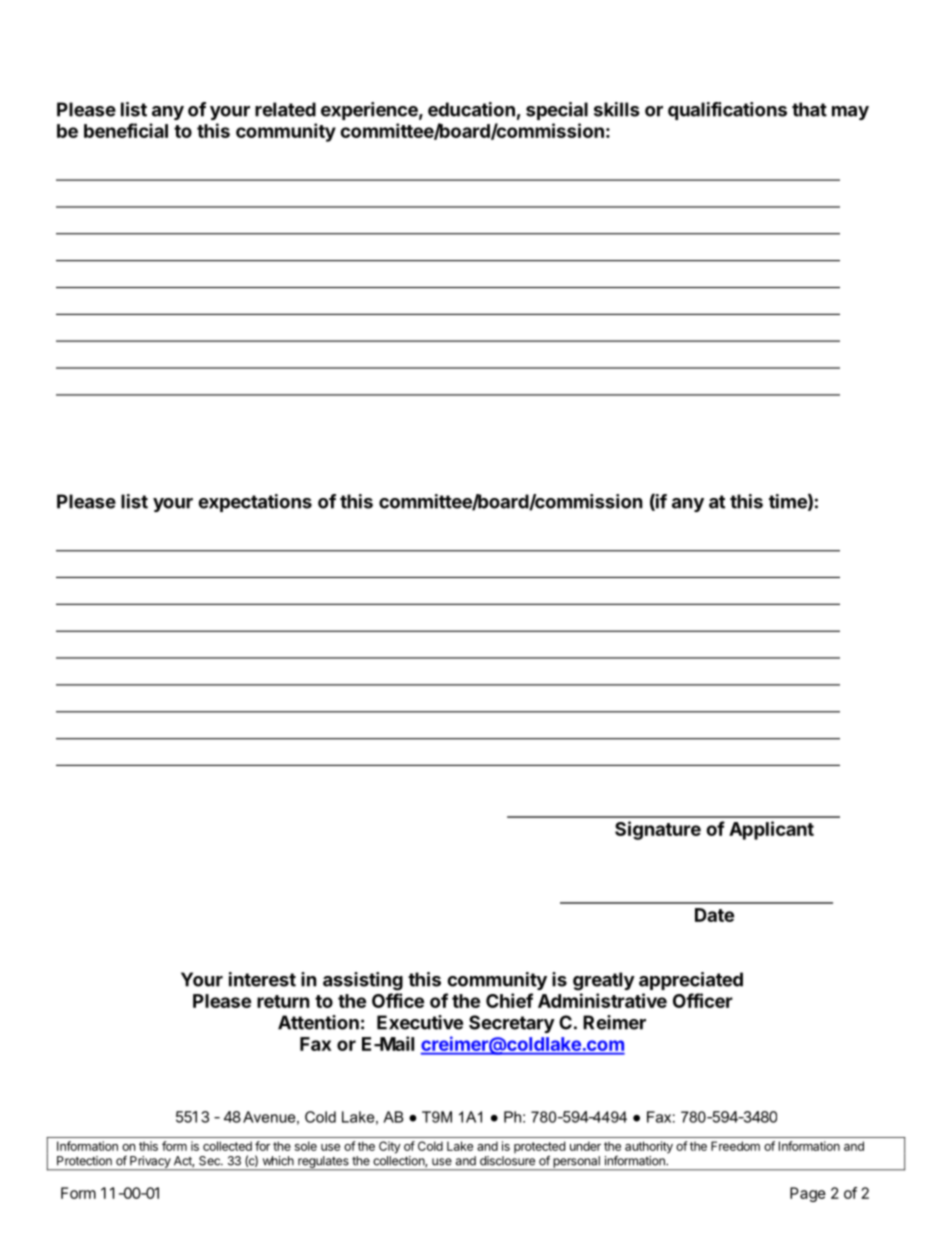  I want to click on beneficial, so click(126, 130).
